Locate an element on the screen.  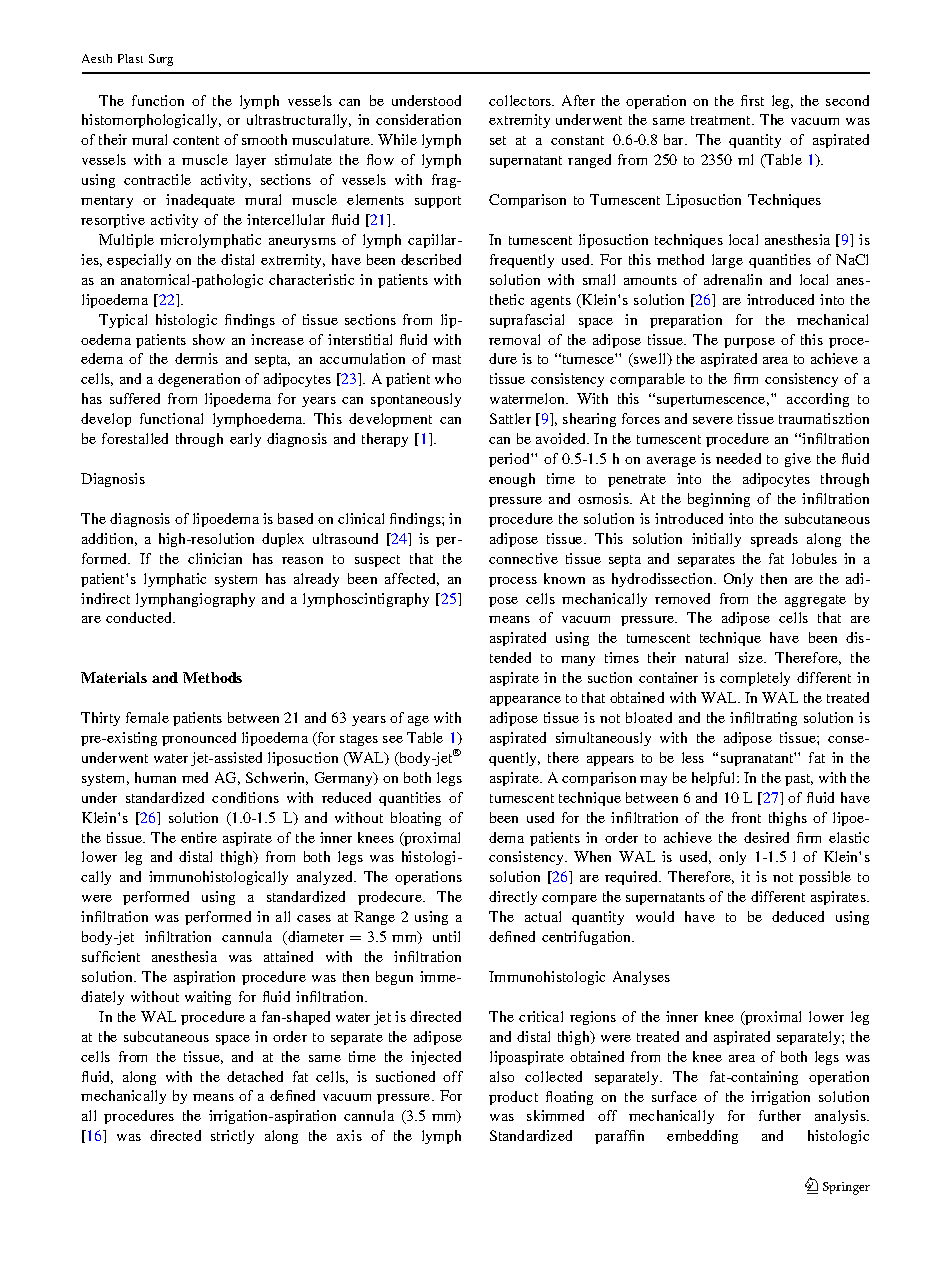
infiltrating is located at coordinates (763, 719).
